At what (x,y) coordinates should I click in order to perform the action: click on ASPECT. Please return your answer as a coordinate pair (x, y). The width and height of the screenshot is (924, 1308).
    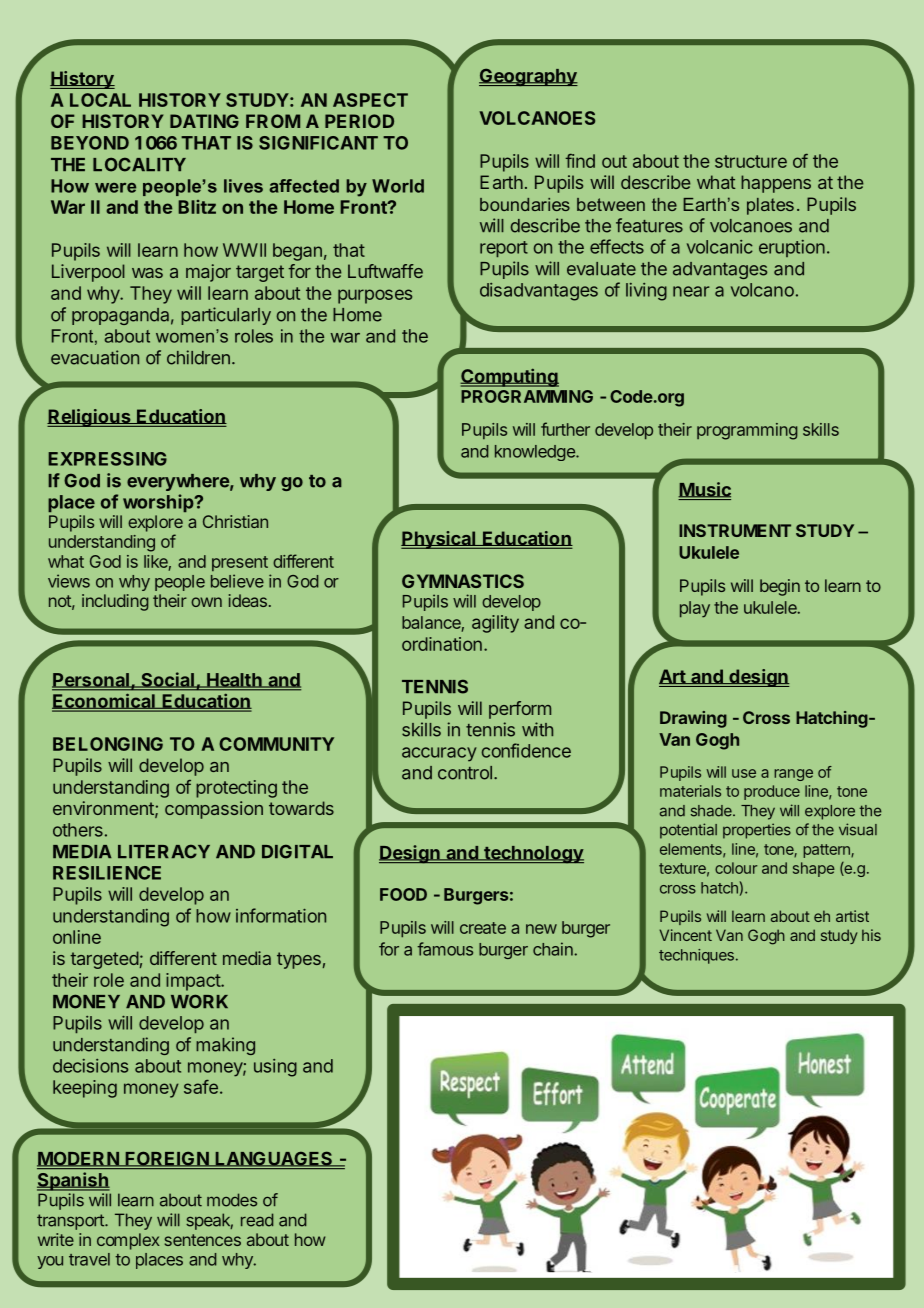
    Looking at the image, I should click on (370, 100).
